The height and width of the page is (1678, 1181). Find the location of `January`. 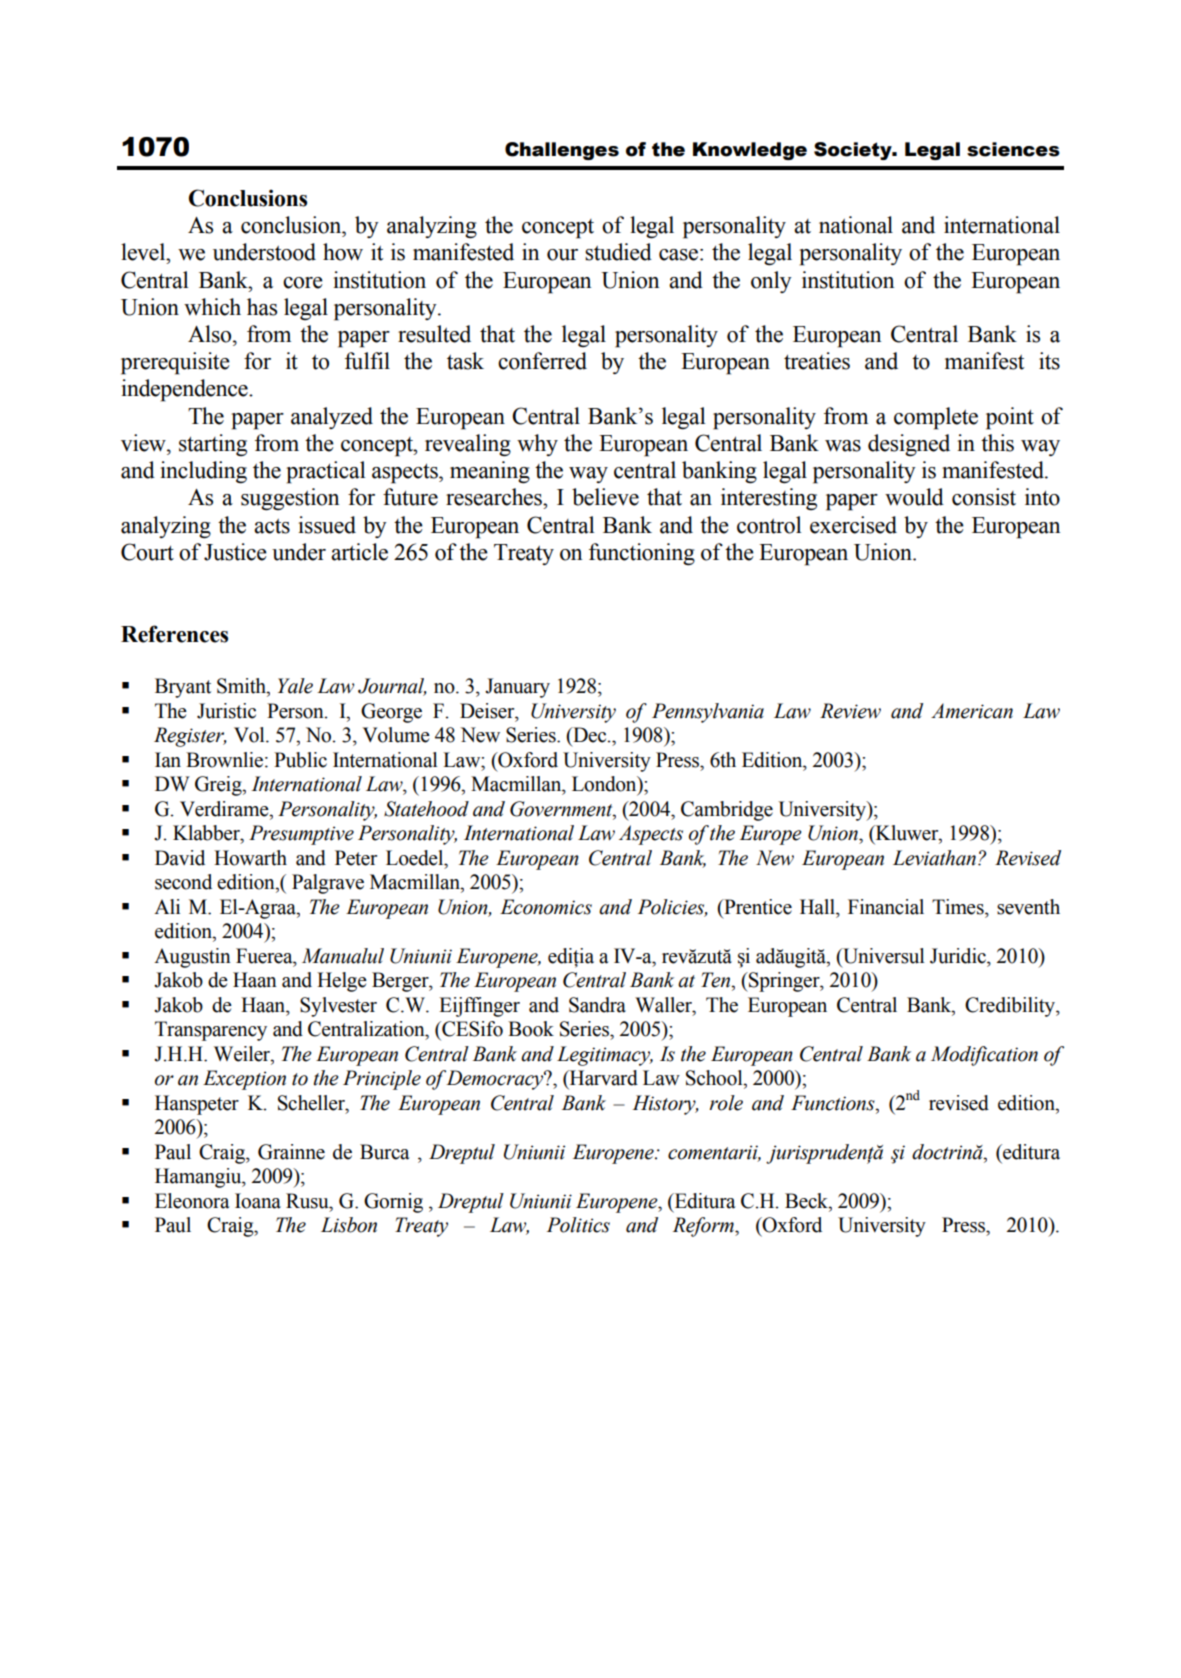

January is located at coordinates (517, 688).
